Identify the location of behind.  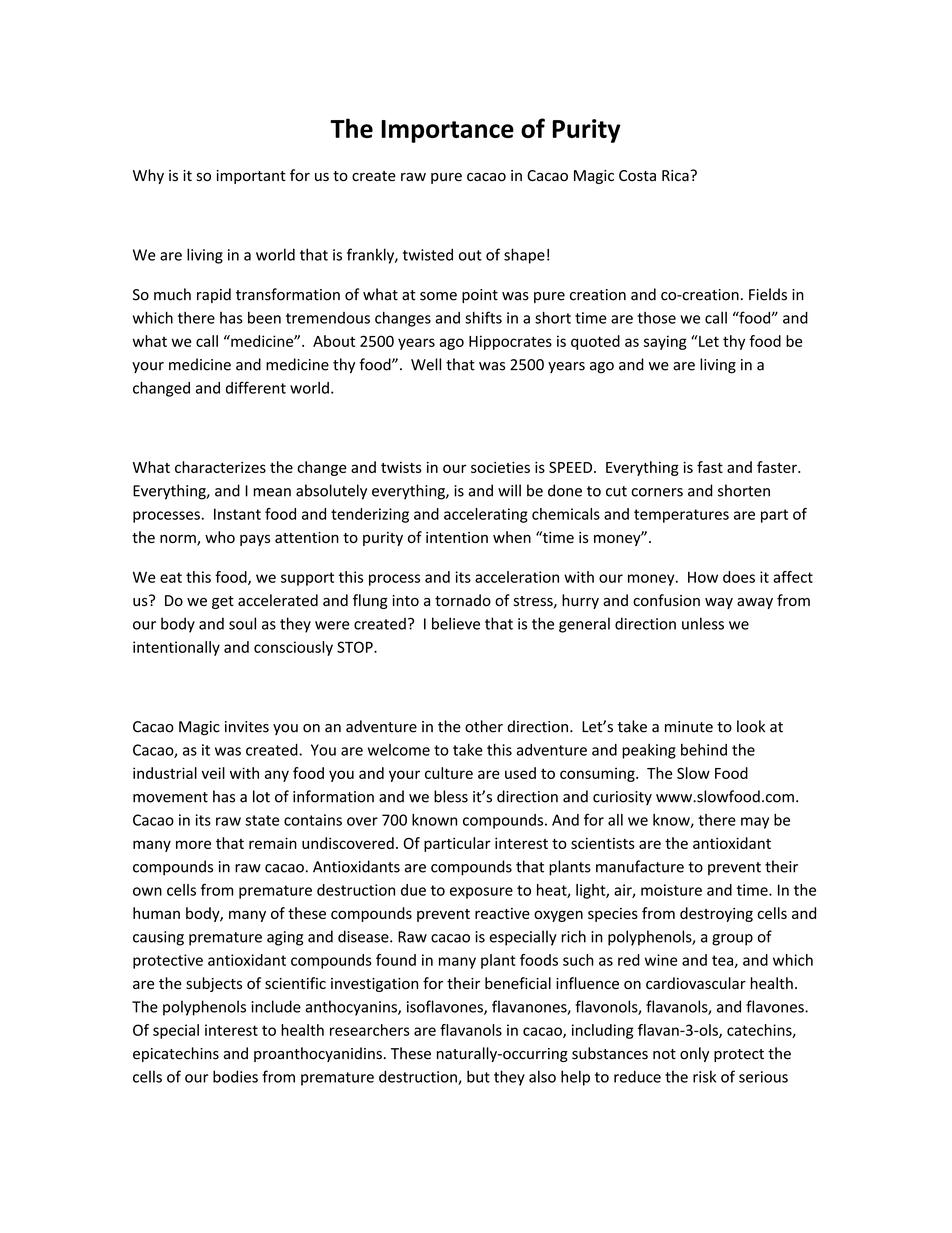
(704, 750).
